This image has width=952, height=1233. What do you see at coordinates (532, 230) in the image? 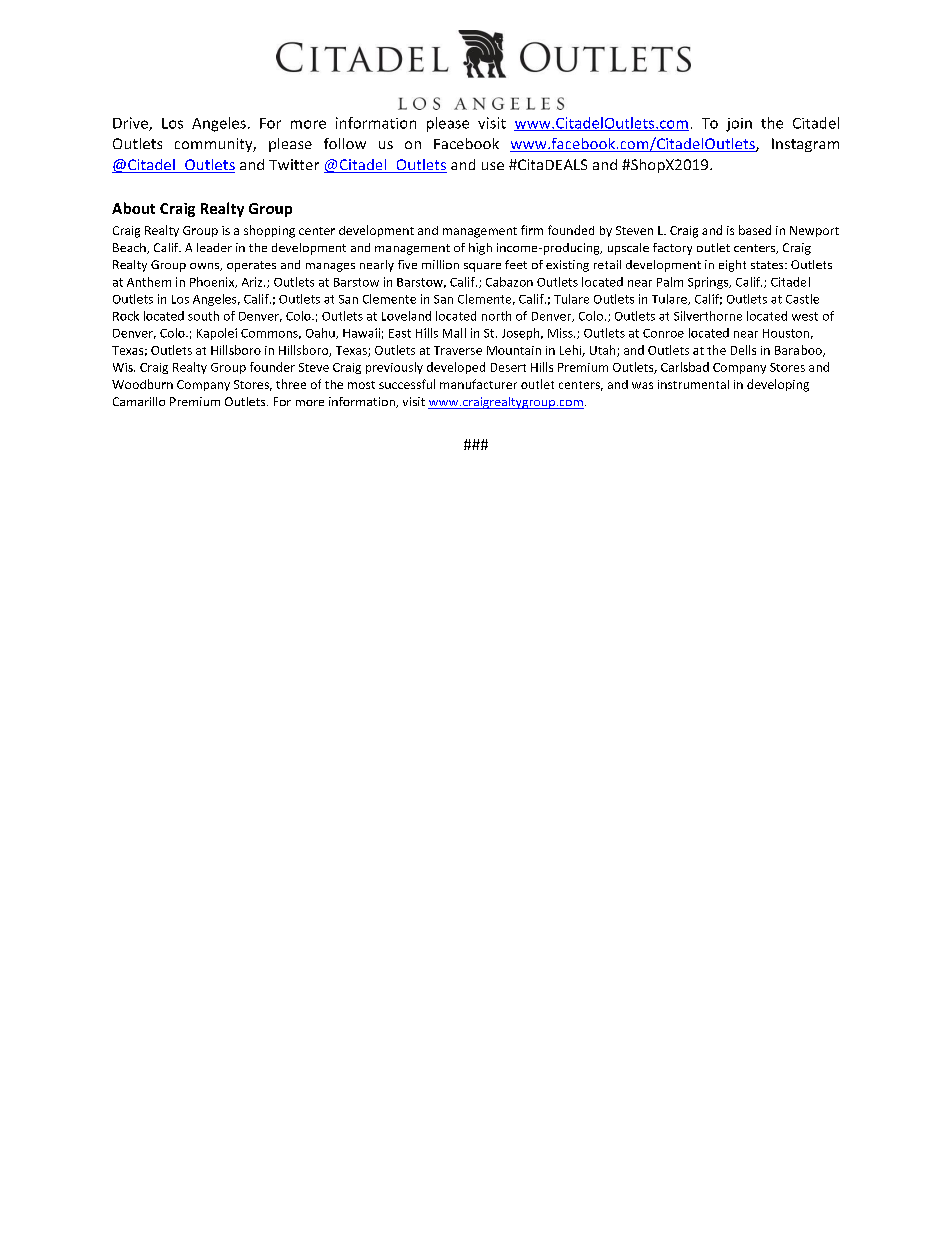
I see `firm` at bounding box center [532, 230].
